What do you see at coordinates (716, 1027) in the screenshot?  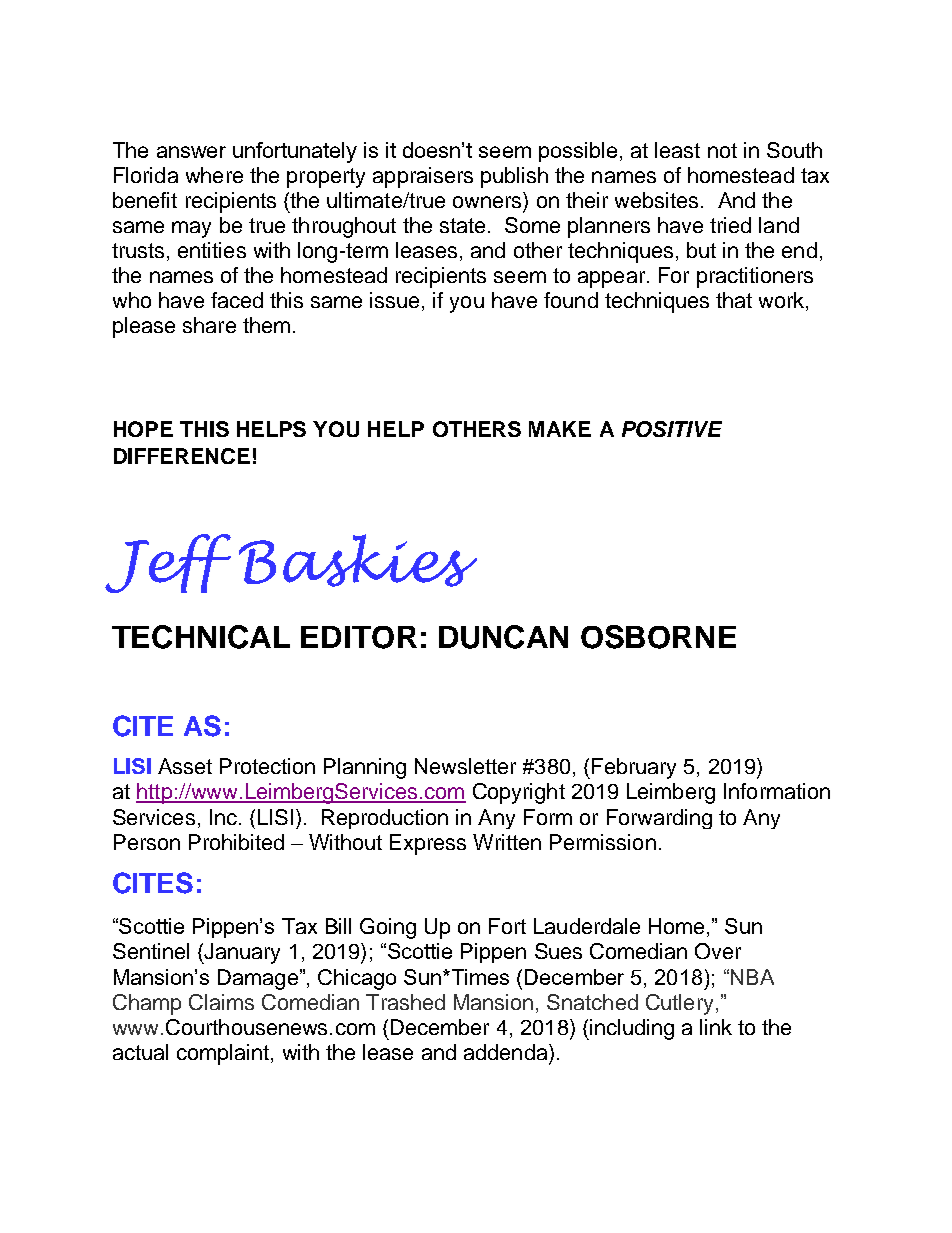 I see `link` at bounding box center [716, 1027].
